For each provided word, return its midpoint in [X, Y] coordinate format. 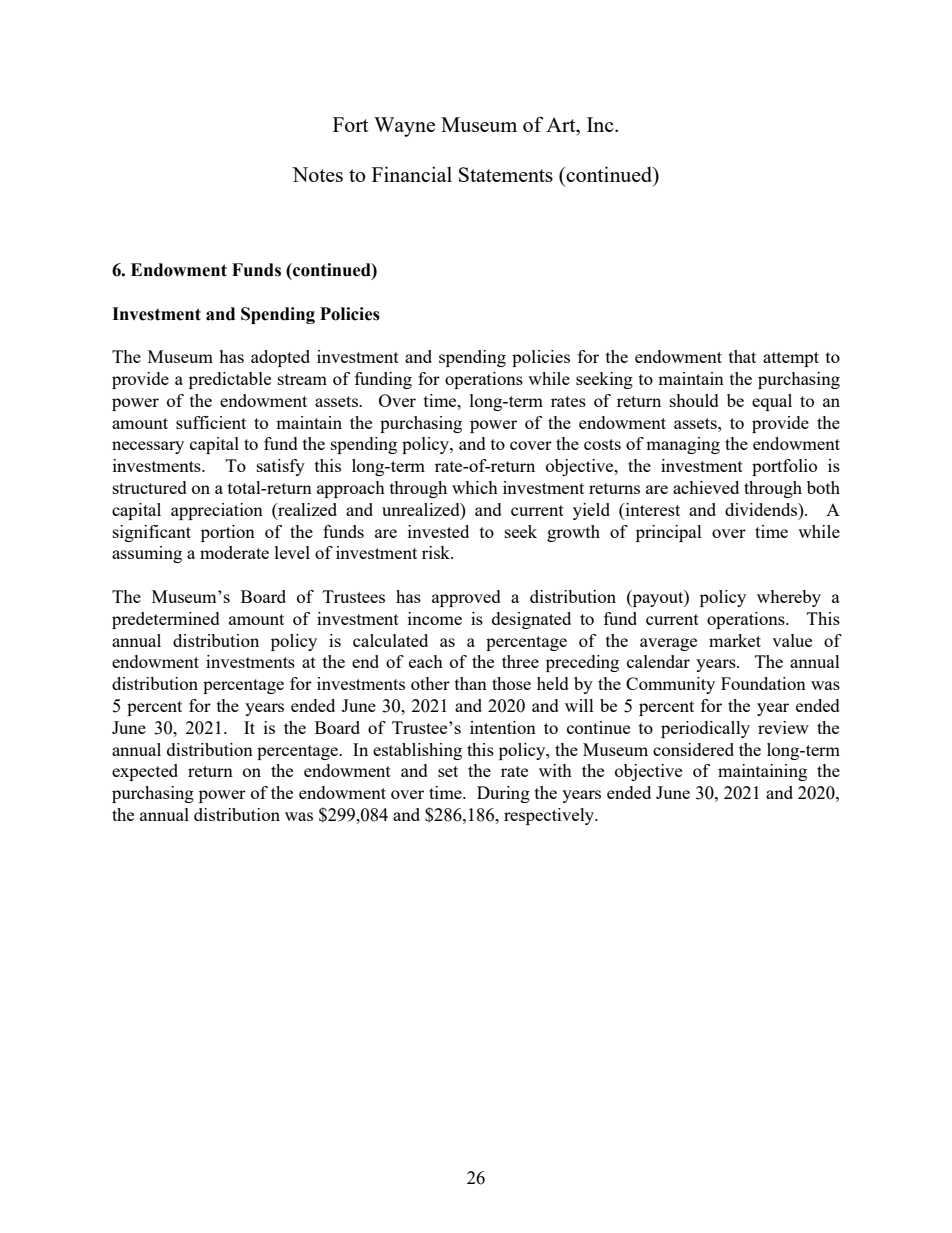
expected [145, 772]
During [503, 794]
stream [302, 379]
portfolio [784, 467]
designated [531, 620]
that [742, 356]
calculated [390, 640]
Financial [412, 174]
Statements [506, 174]
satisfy [281, 467]
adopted [280, 358]
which [475, 487]
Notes [317, 174]
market [735, 640]
